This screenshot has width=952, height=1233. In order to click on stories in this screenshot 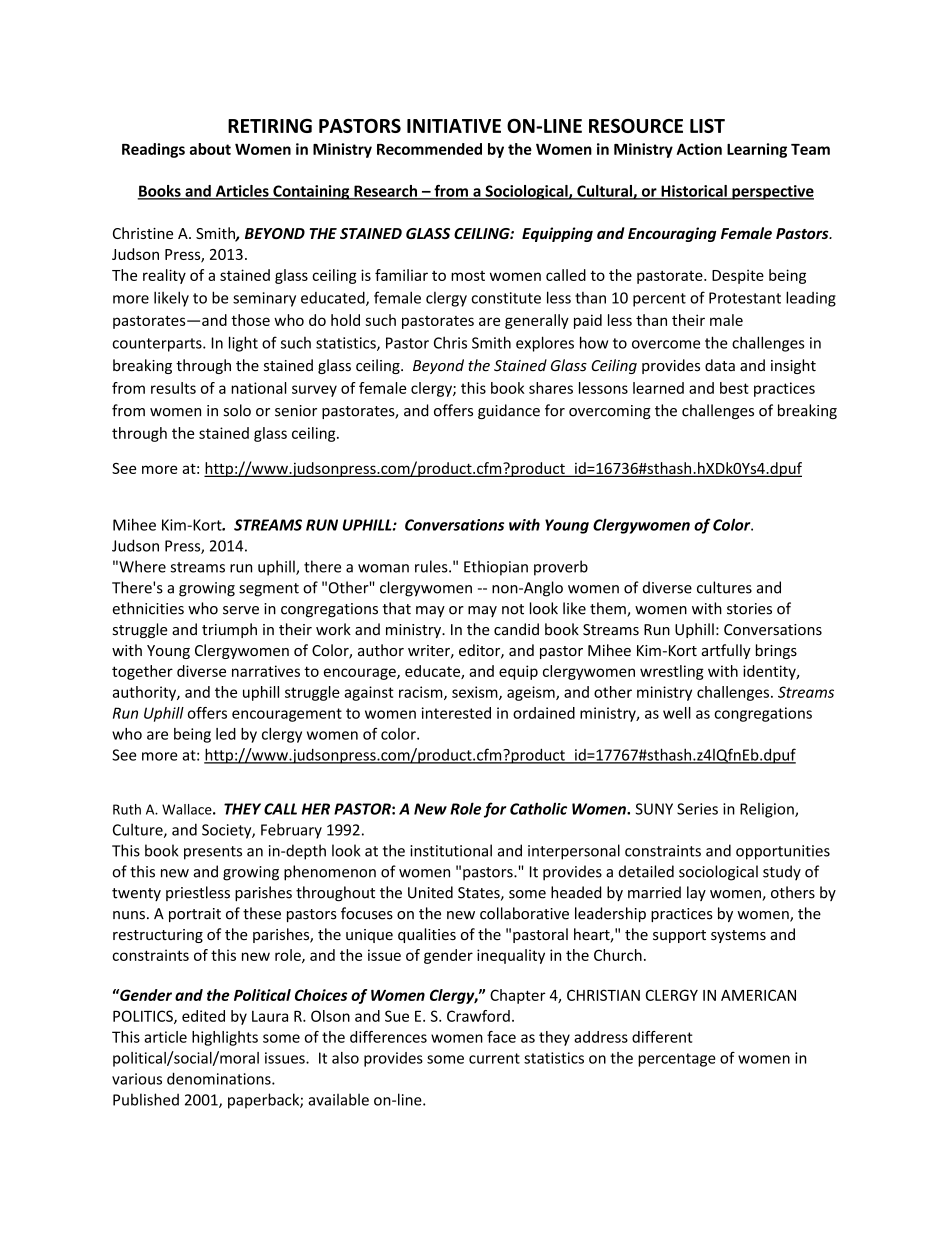, I will do `click(749, 609)`.
